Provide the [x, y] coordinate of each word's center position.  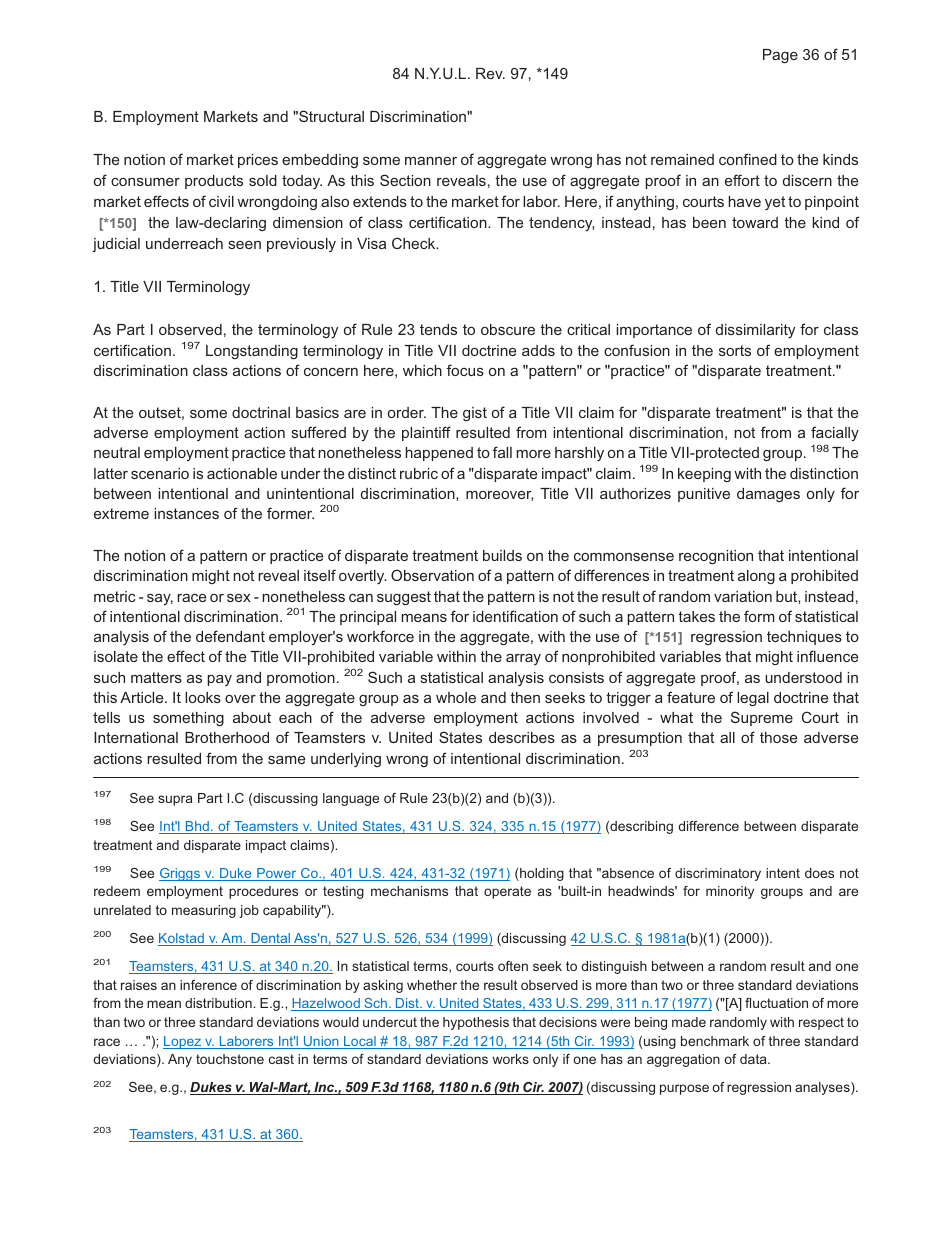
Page [780, 56]
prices [258, 161]
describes [522, 737]
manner [431, 160]
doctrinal [261, 412]
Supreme [762, 718]
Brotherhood [227, 737]
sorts [735, 350]
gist [475, 414]
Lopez [183, 1042]
